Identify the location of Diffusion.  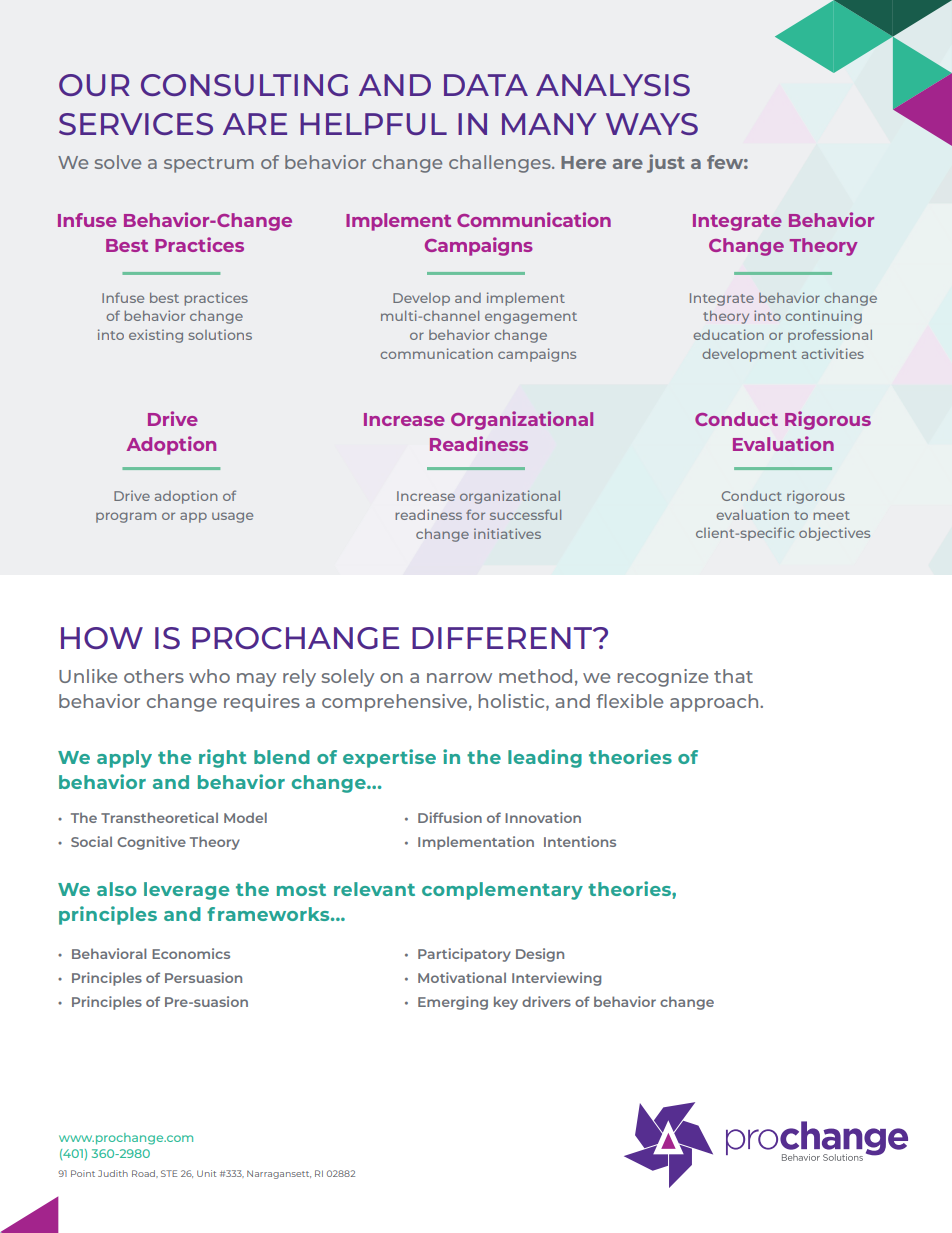
(450, 817).
